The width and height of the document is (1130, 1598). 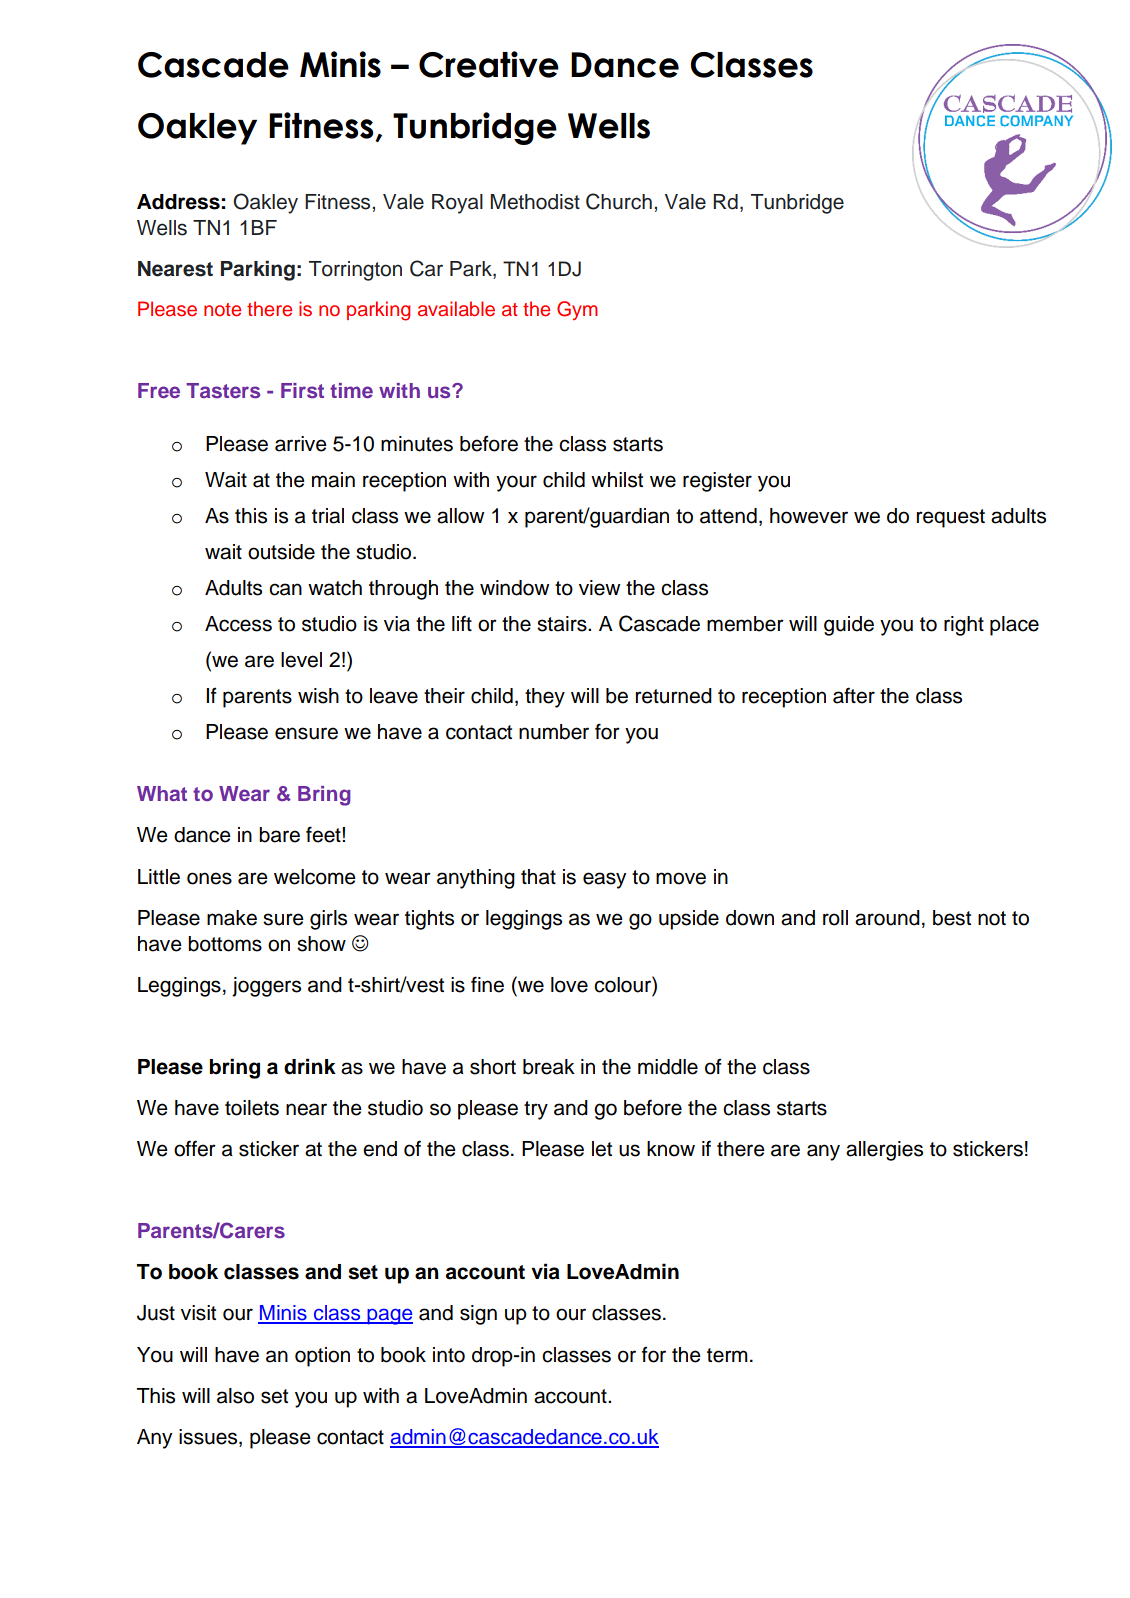 What do you see at coordinates (266, 987) in the document?
I see `joggers` at bounding box center [266, 987].
